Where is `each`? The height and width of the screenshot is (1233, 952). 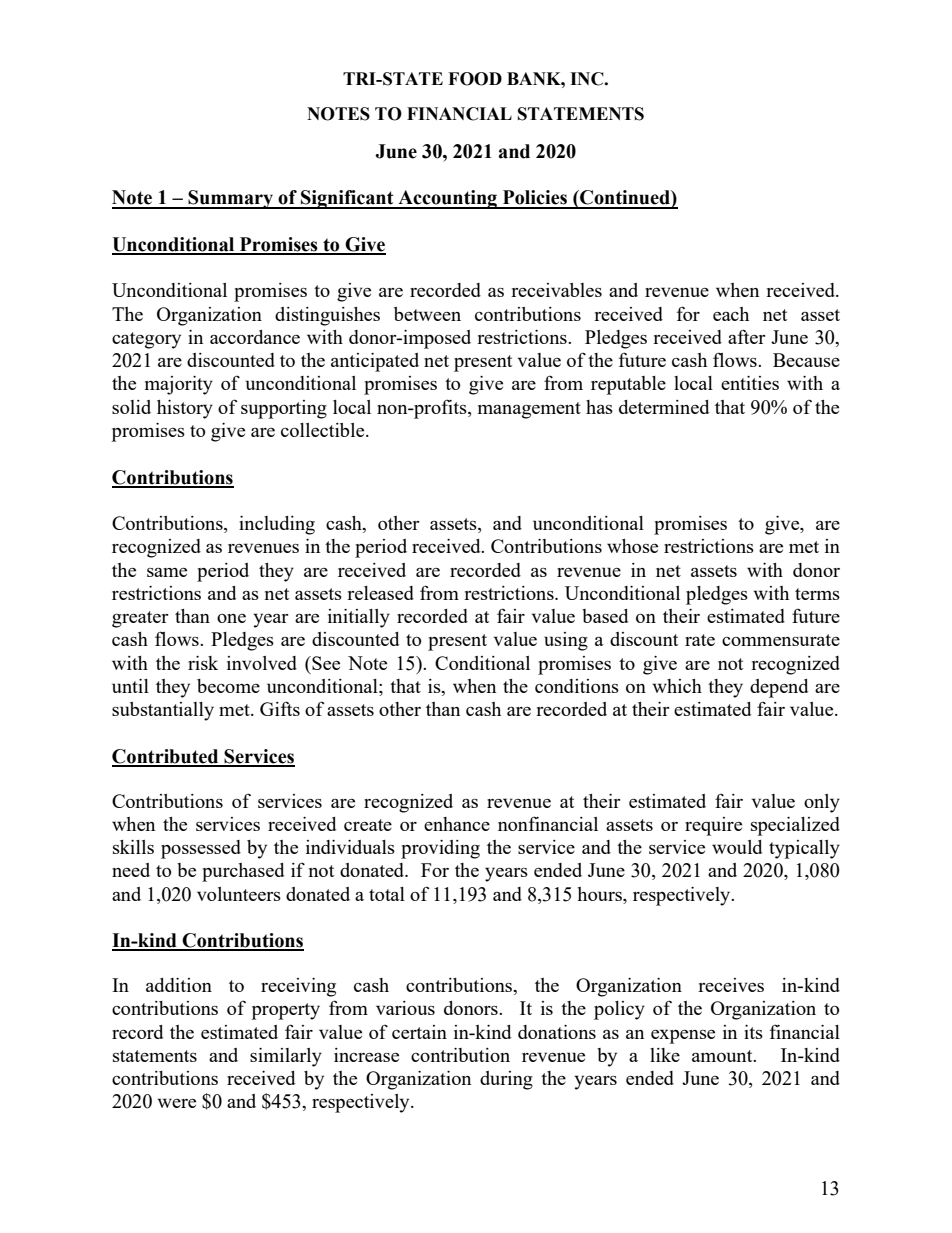
each is located at coordinates (731, 314).
